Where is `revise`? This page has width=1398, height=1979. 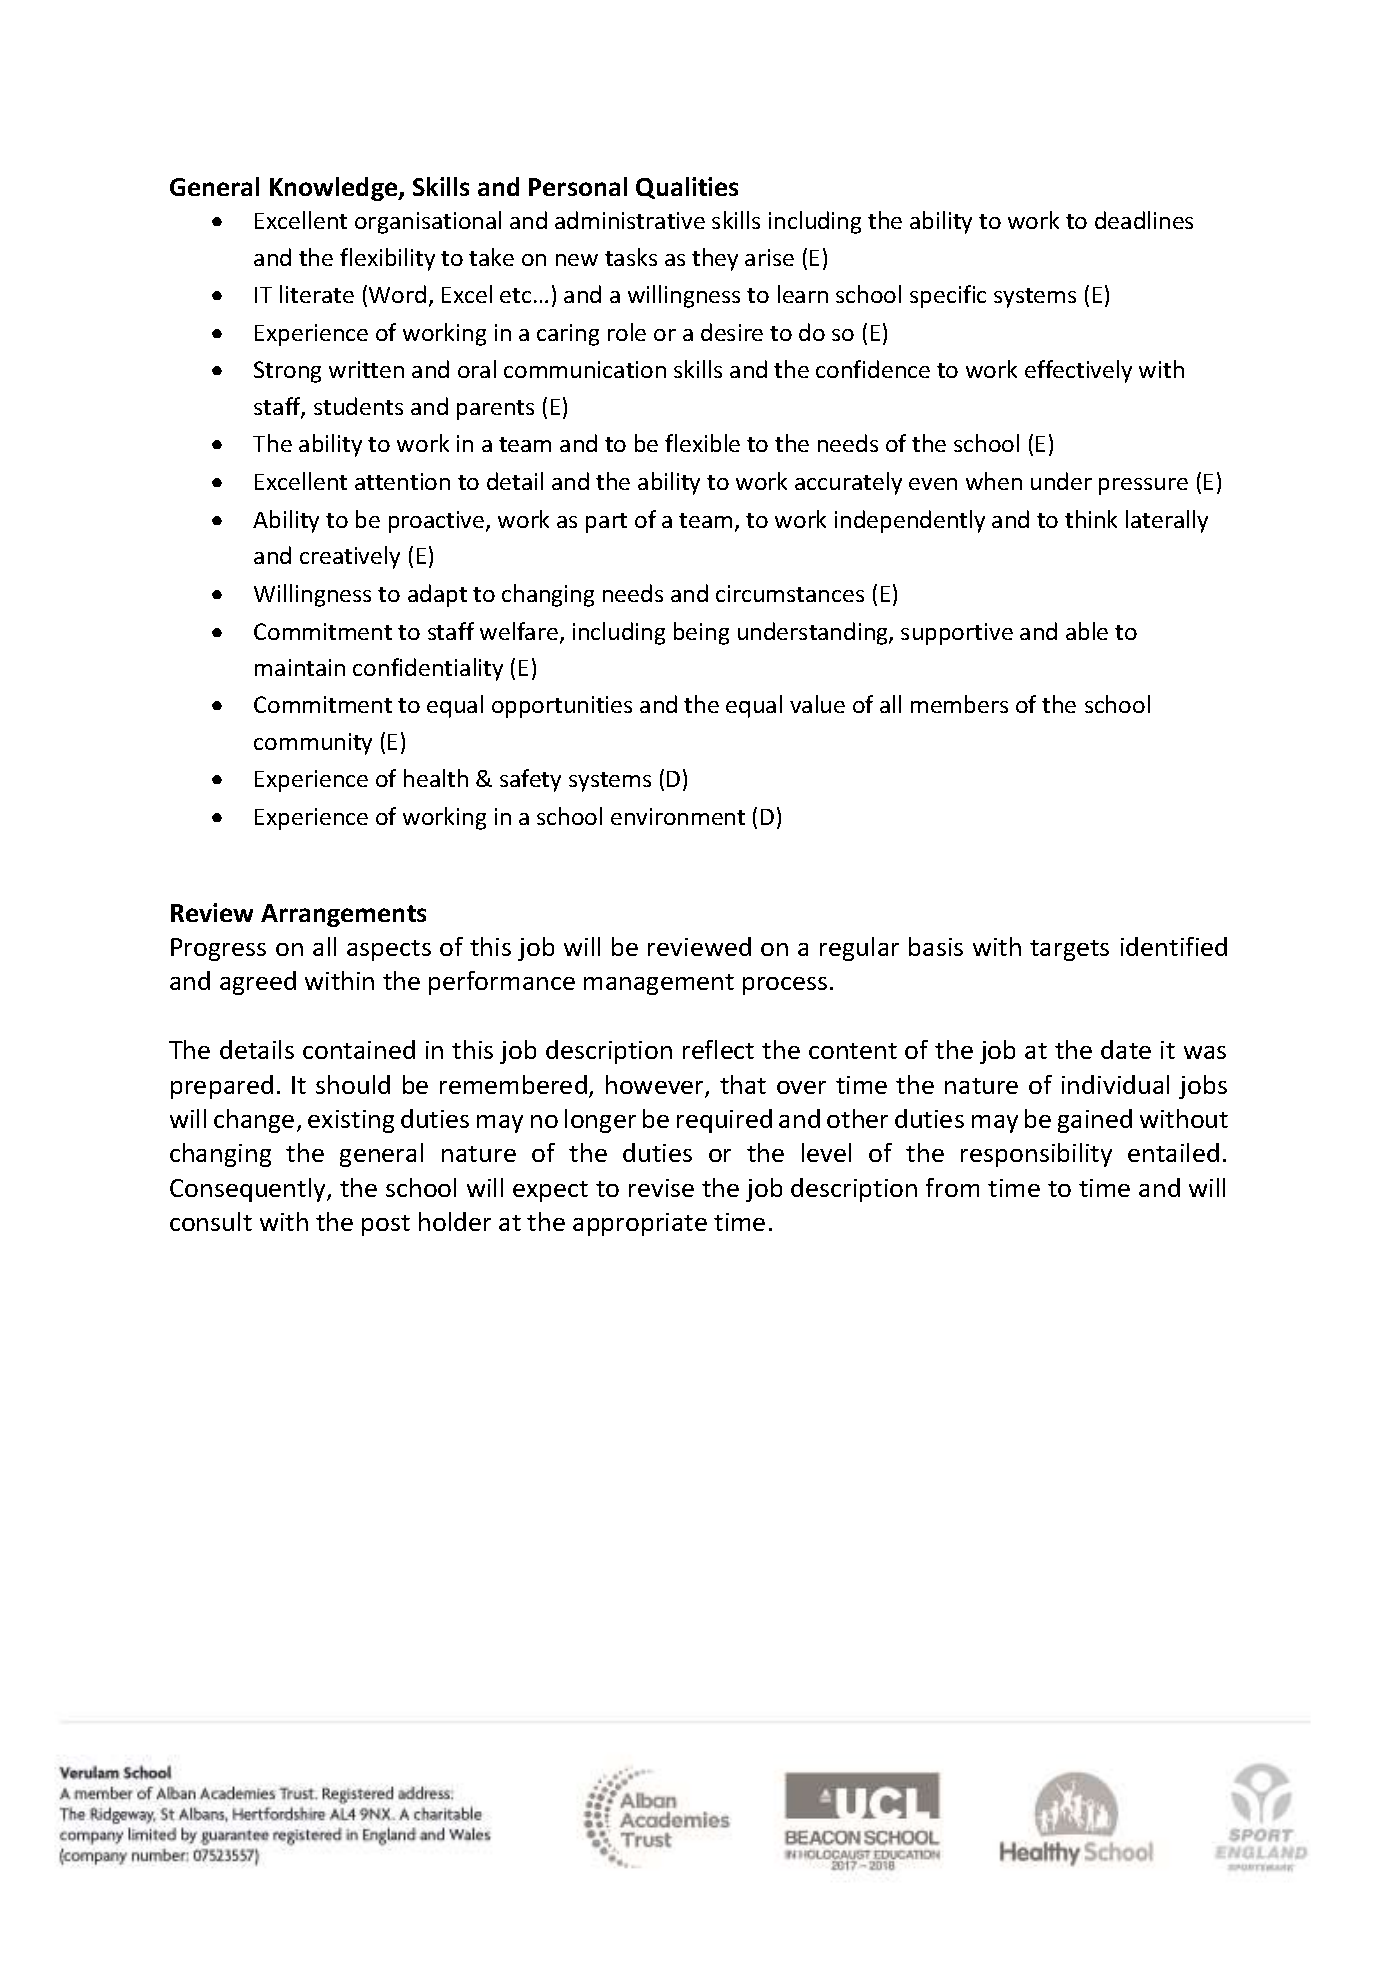
revise is located at coordinates (661, 1188).
